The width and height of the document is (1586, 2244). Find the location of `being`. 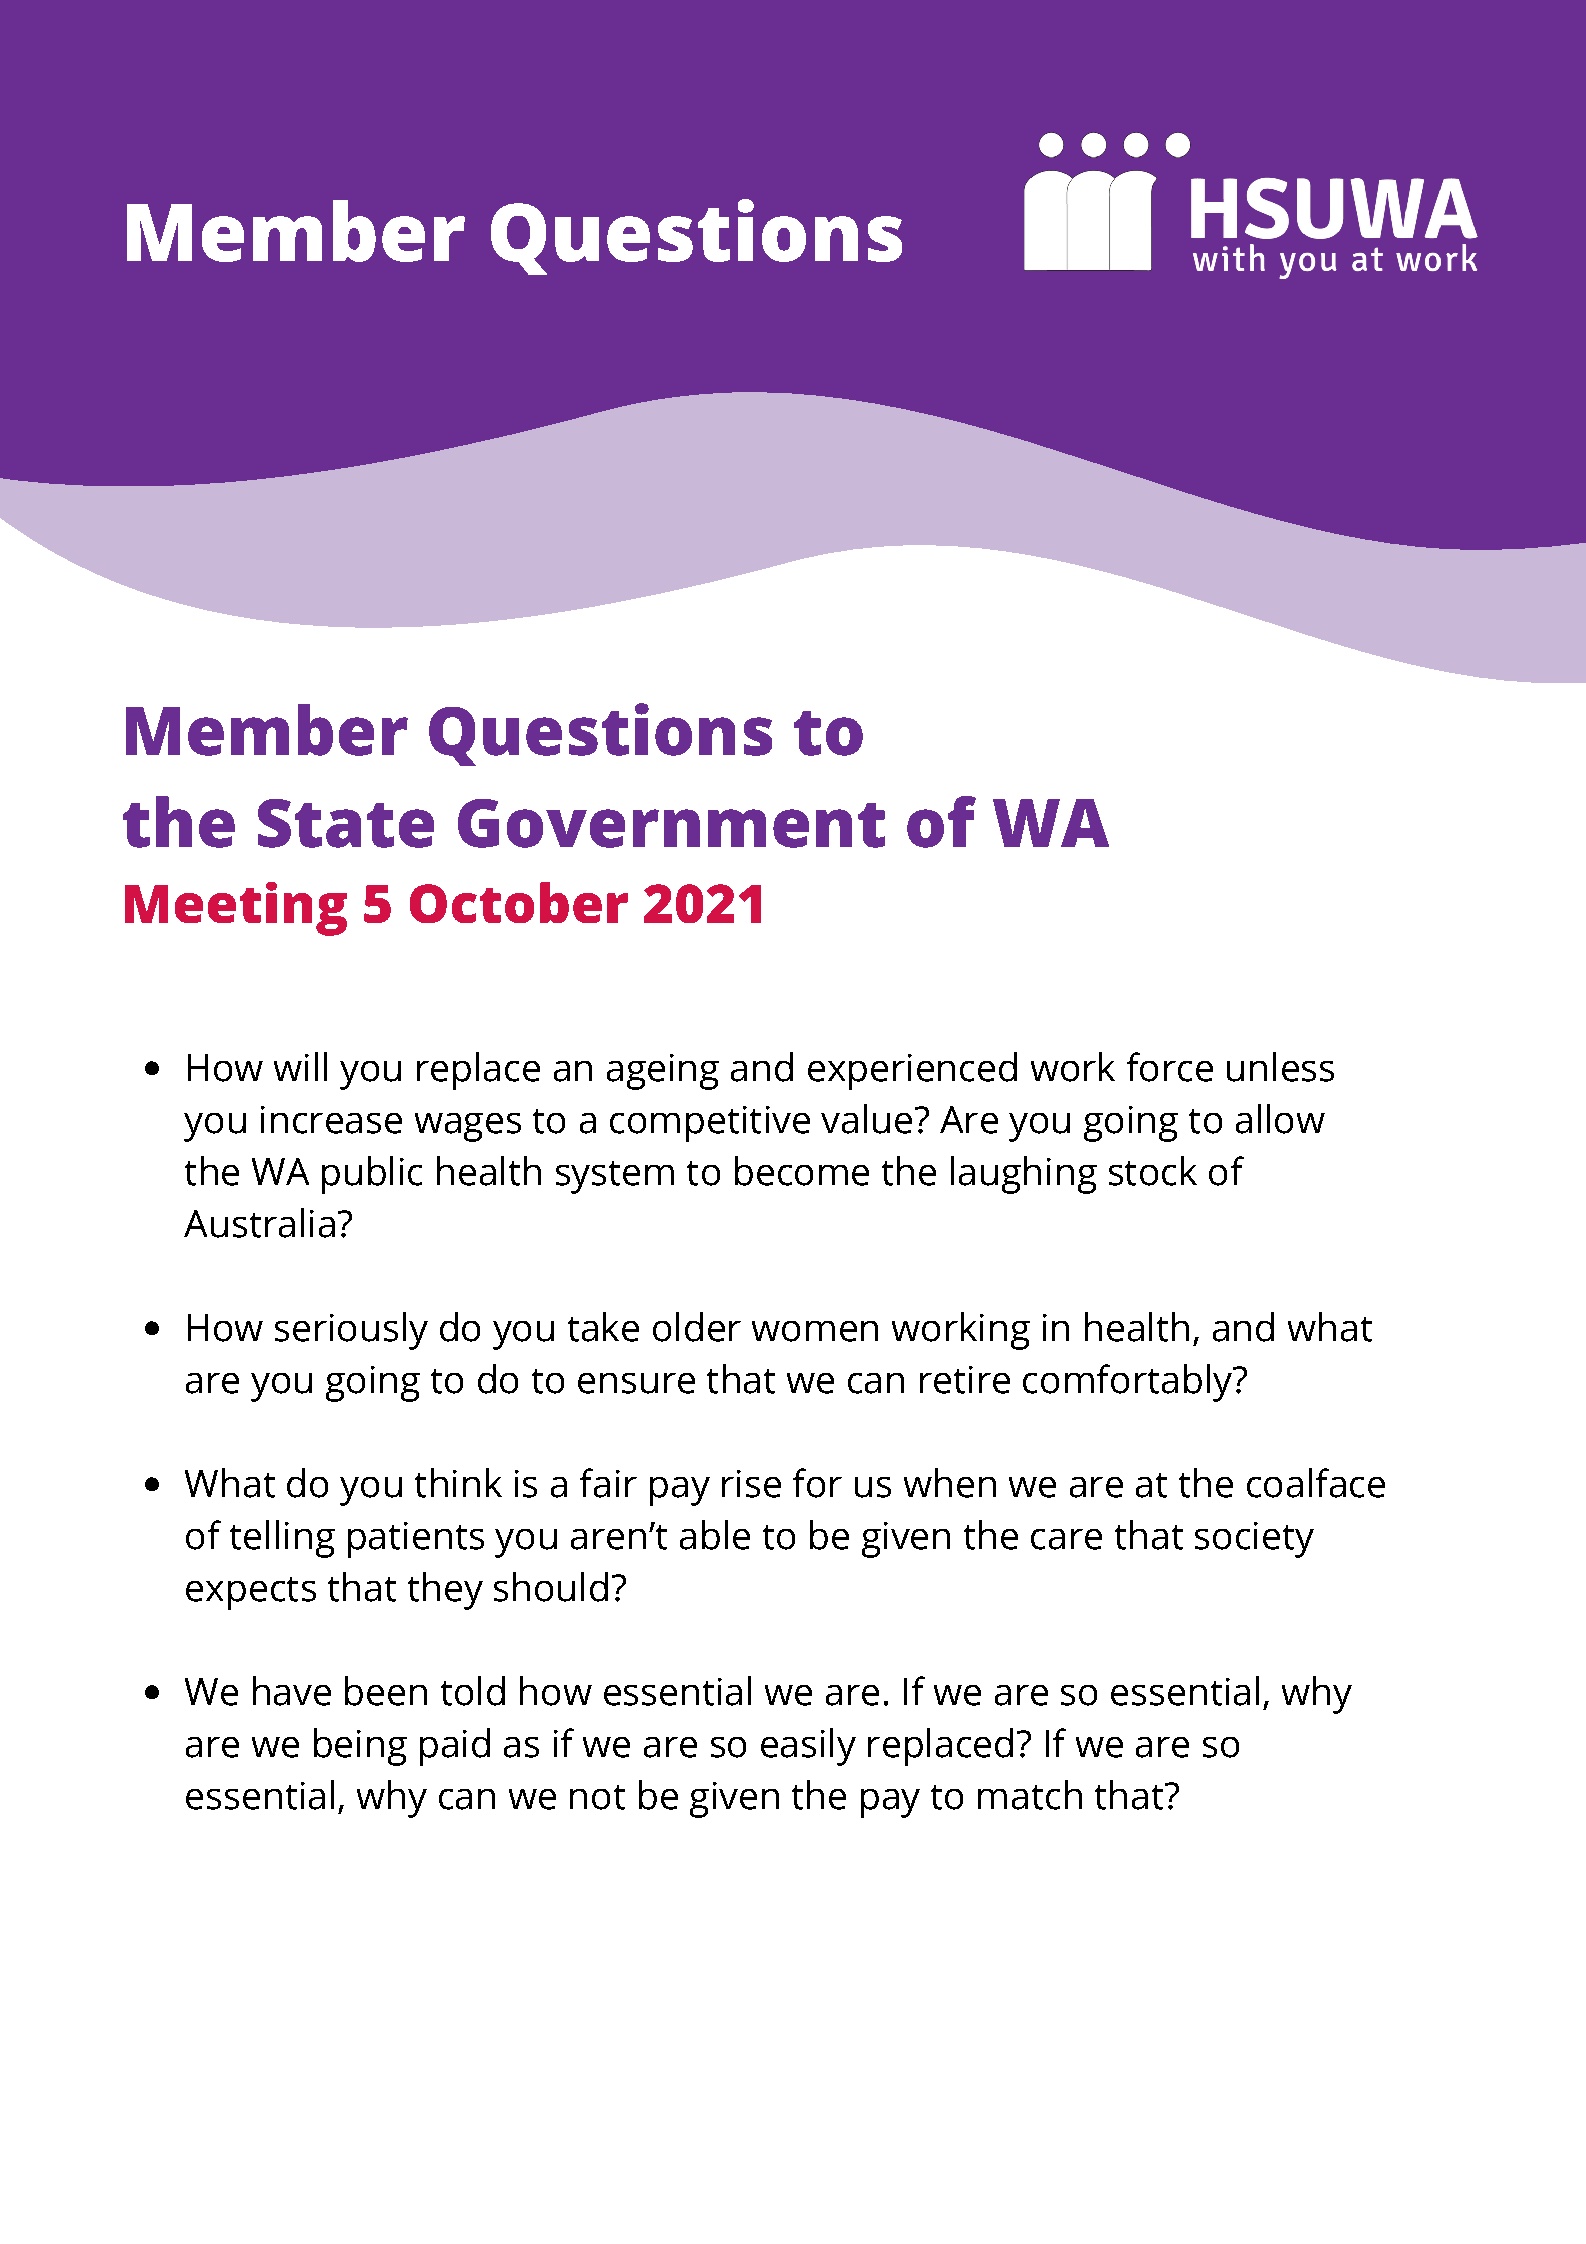

being is located at coordinates (360, 1747).
